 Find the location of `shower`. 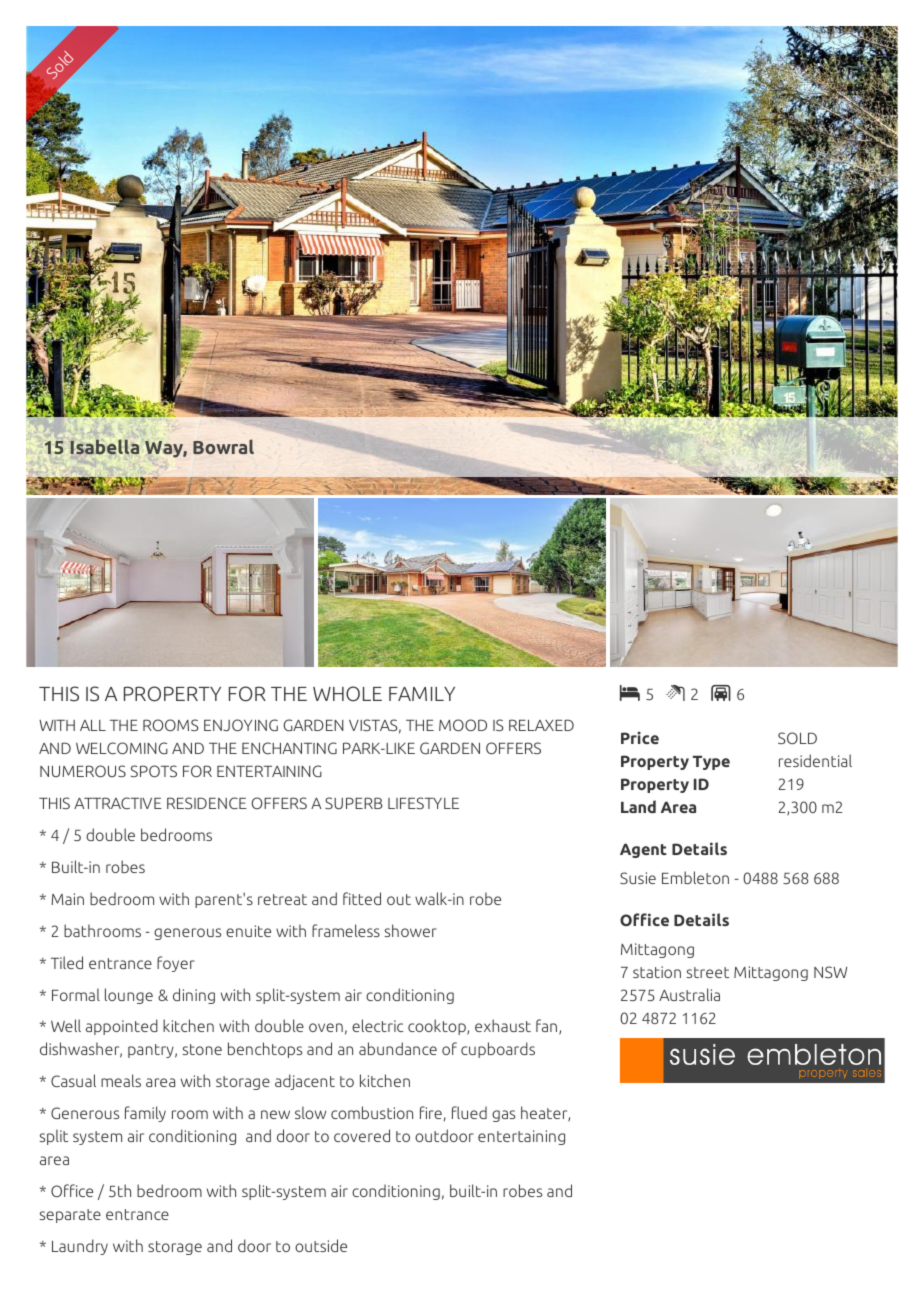

shower is located at coordinates (411, 930).
